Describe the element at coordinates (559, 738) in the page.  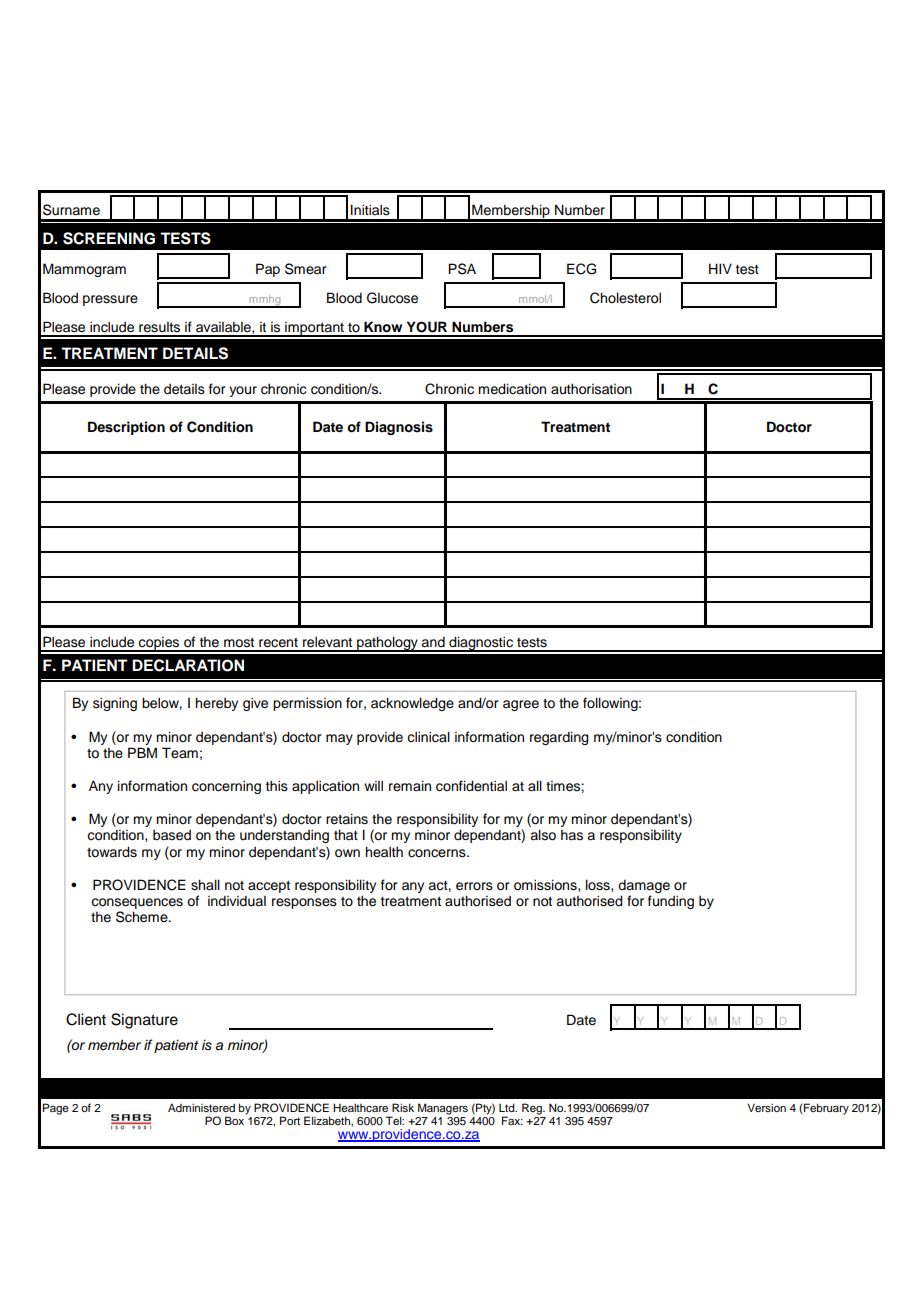
I see `regarding` at that location.
